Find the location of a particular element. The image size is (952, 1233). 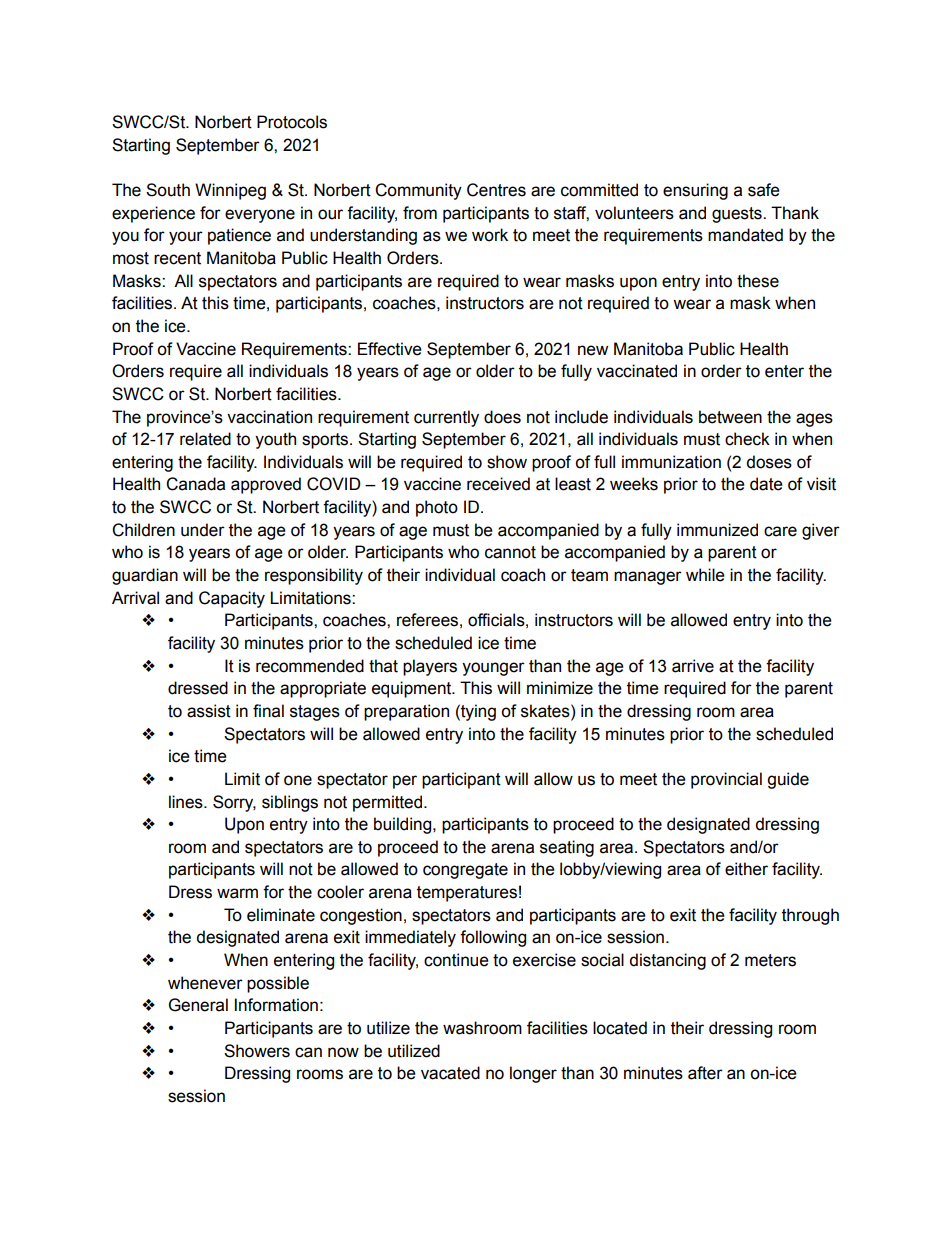

Capacity is located at coordinates (232, 599).
